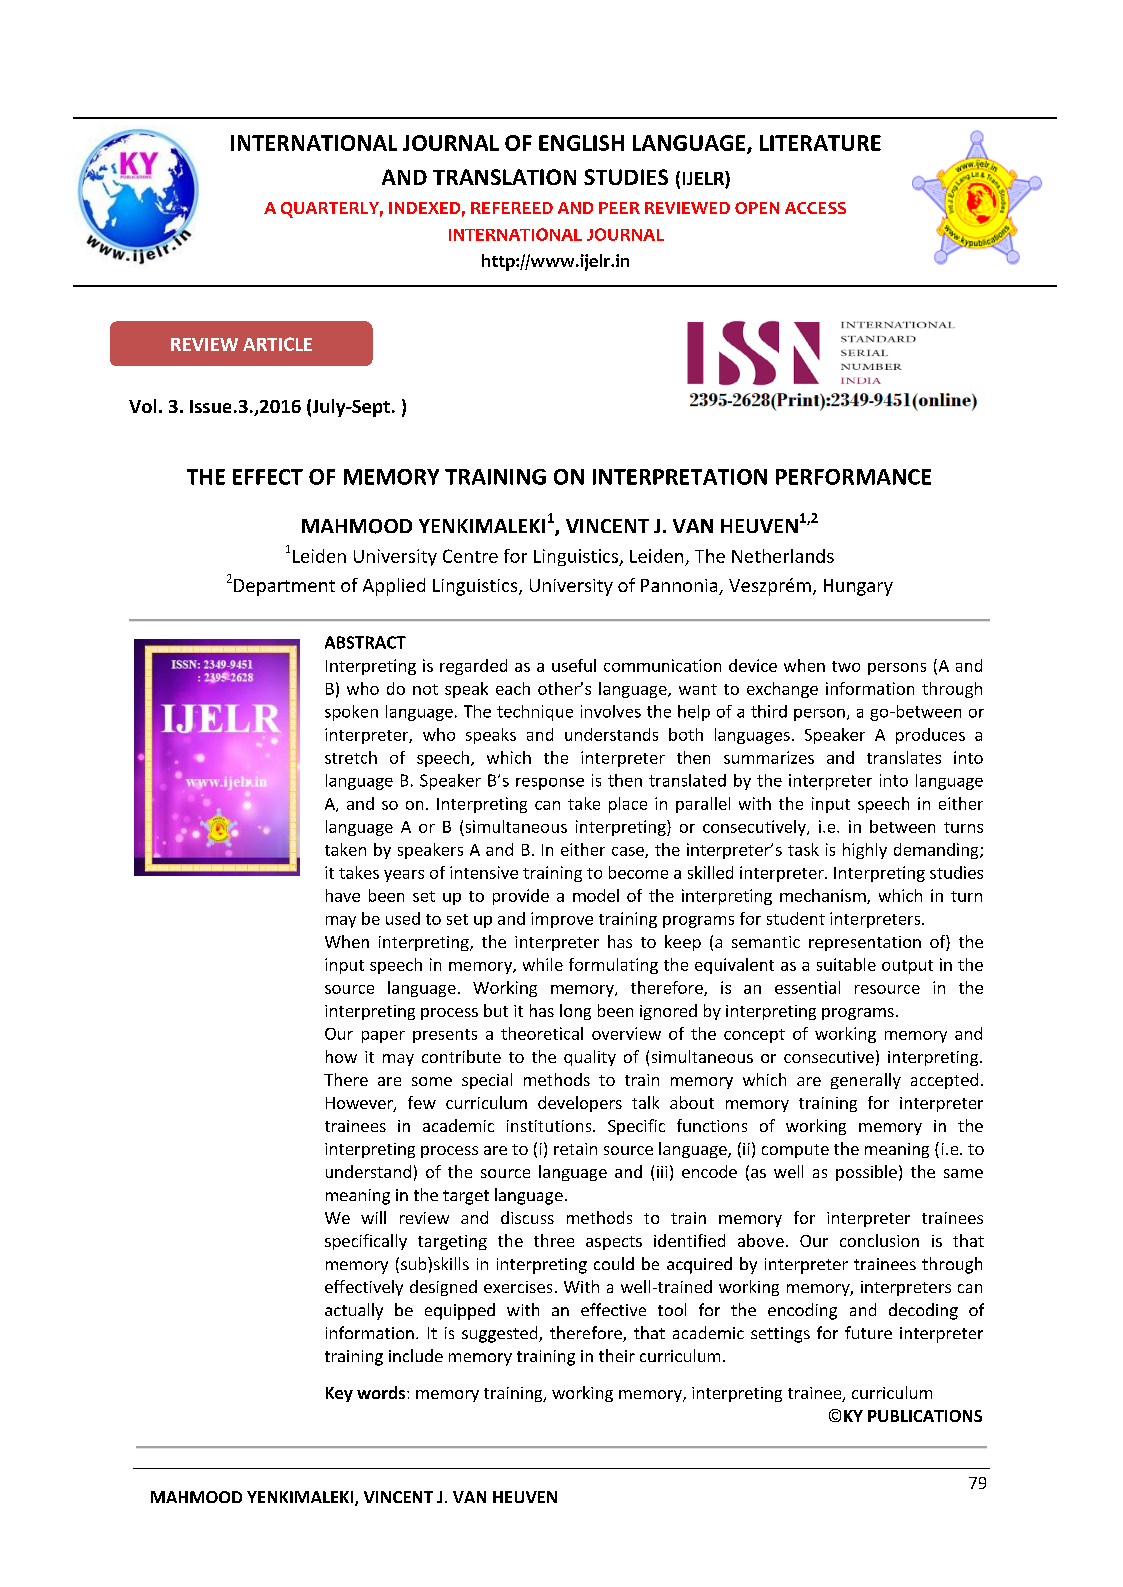 This screenshot has width=1123, height=1587. Describe the element at coordinates (930, 736) in the screenshot. I see `produces` at that location.
